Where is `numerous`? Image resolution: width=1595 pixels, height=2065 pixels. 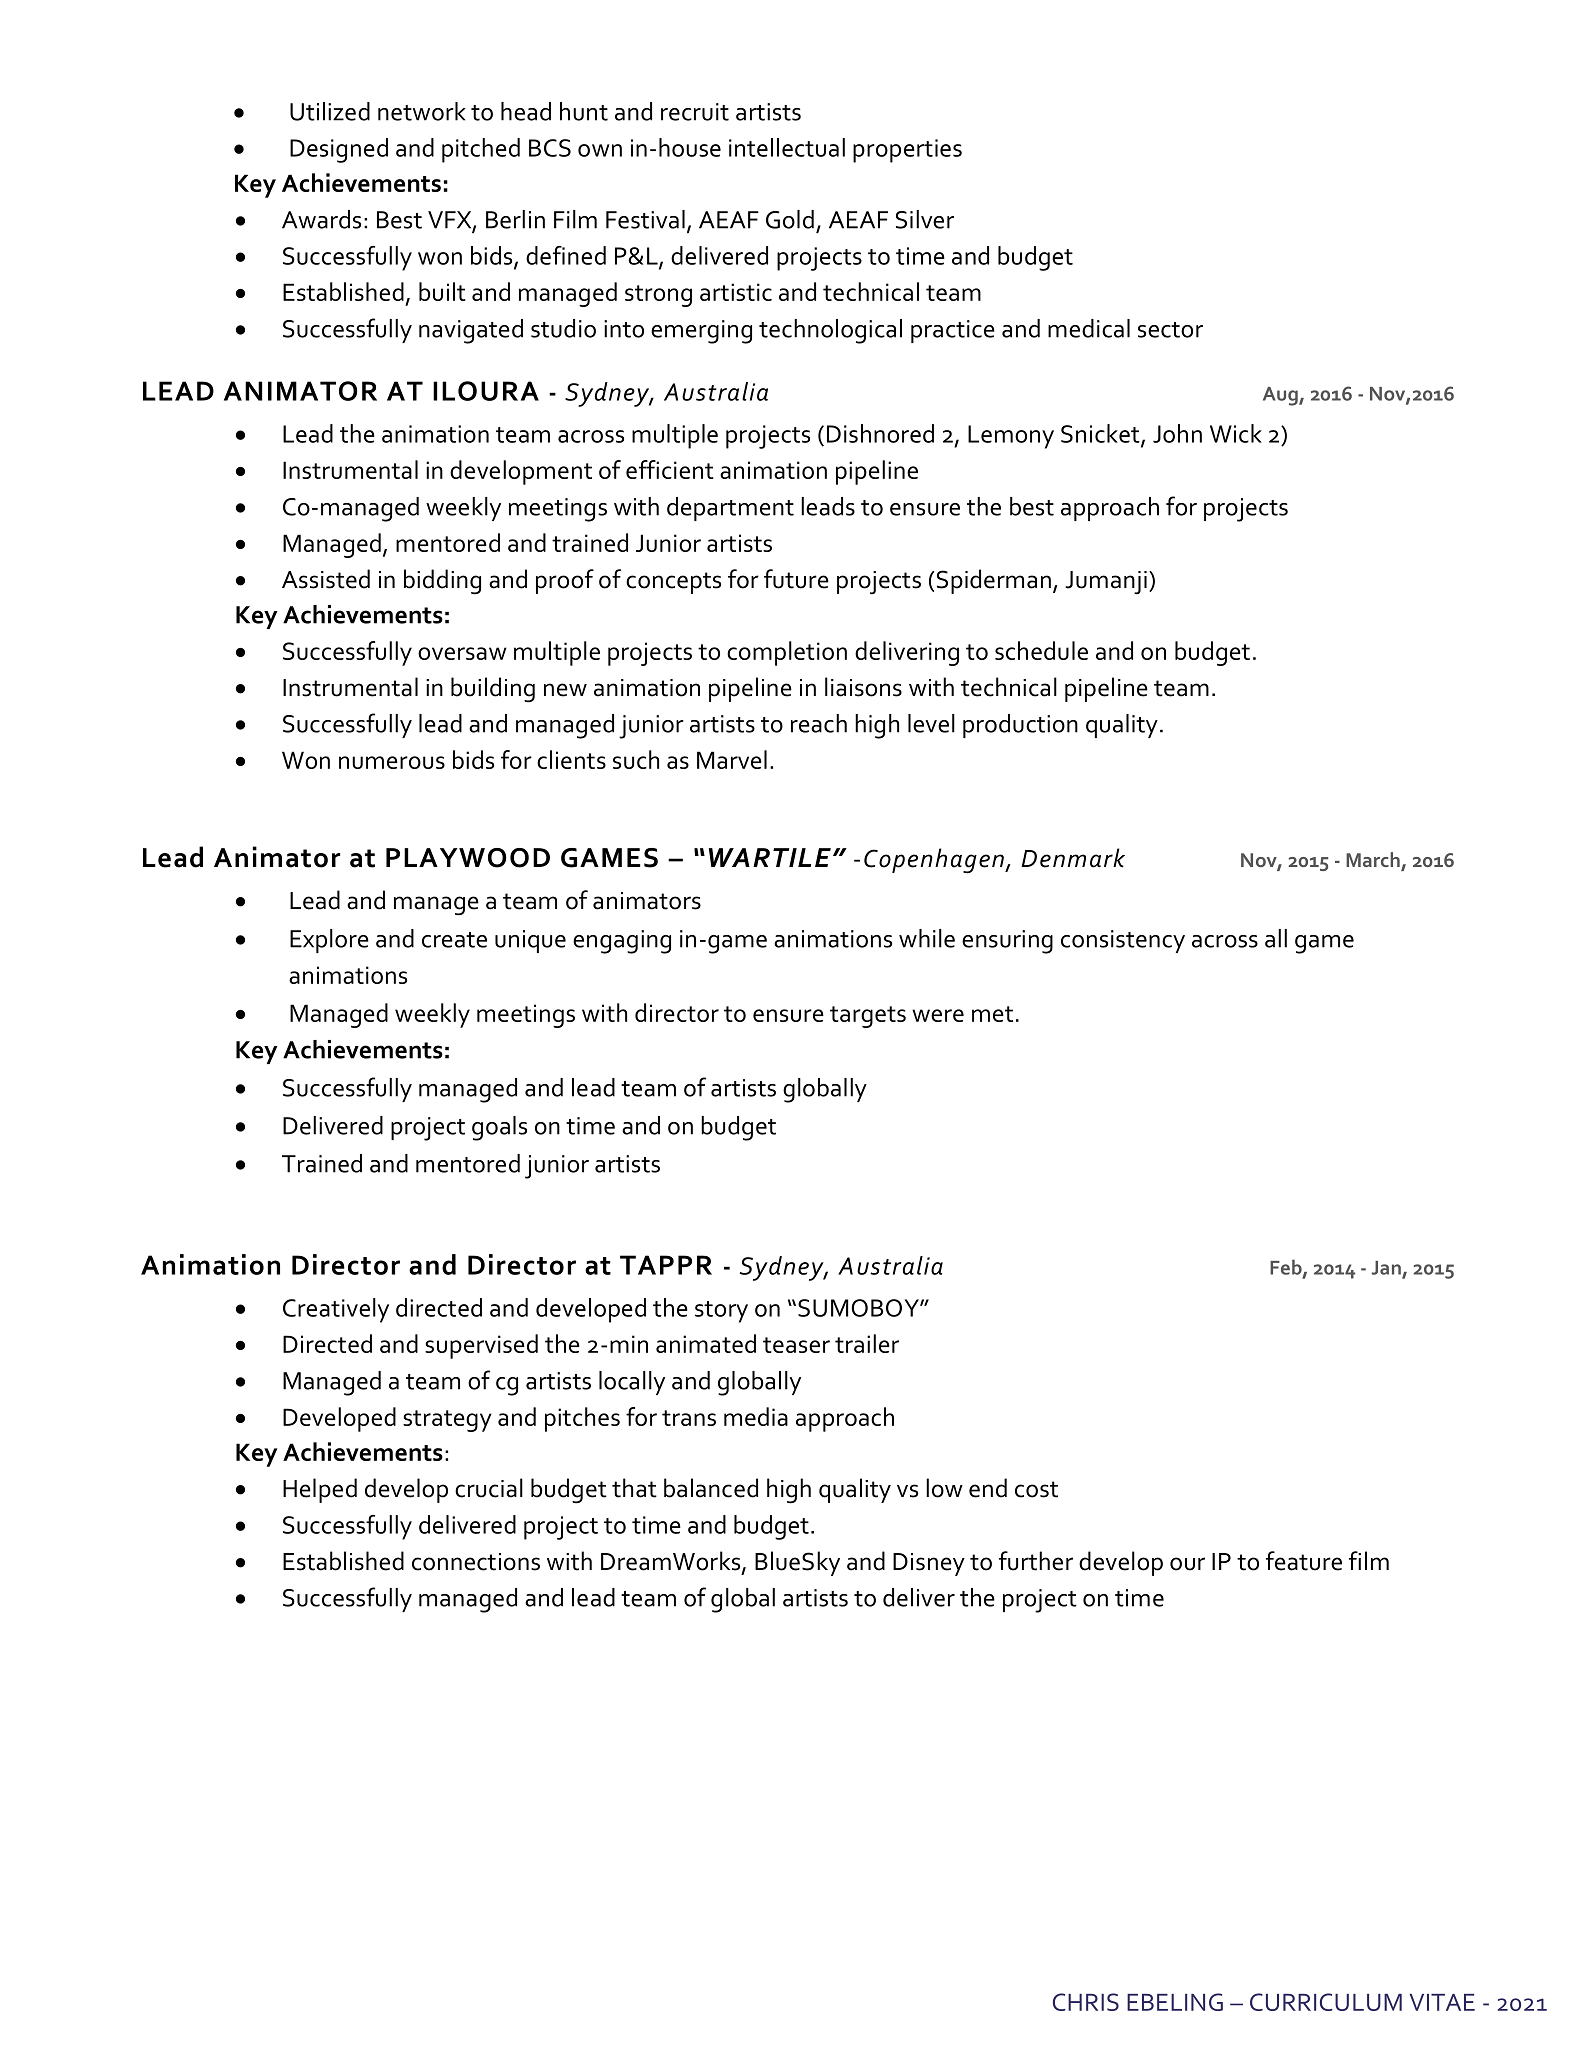 numerous is located at coordinates (392, 762).
